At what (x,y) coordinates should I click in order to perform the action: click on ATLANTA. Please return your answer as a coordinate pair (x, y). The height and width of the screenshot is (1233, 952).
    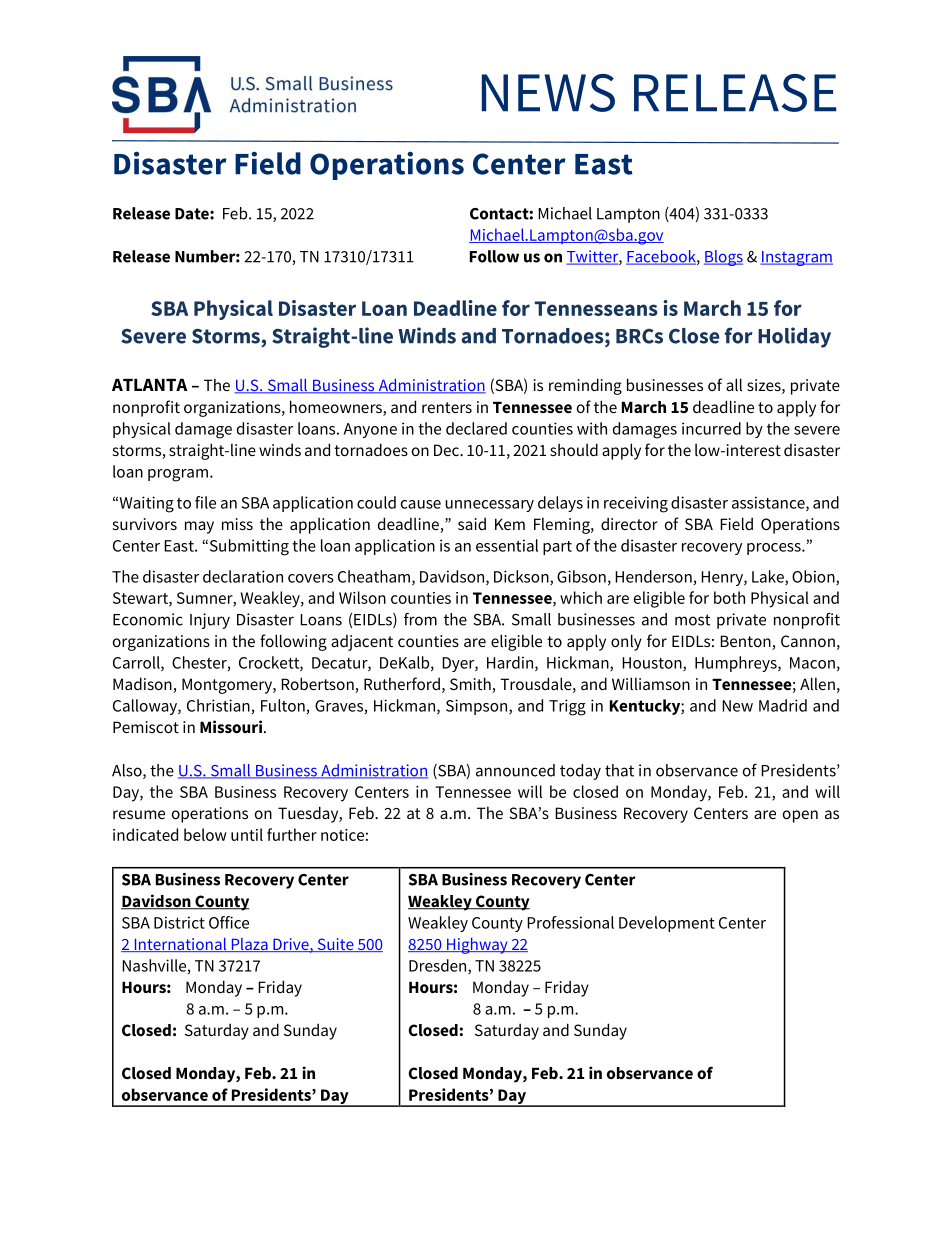
    Looking at the image, I should click on (149, 385).
